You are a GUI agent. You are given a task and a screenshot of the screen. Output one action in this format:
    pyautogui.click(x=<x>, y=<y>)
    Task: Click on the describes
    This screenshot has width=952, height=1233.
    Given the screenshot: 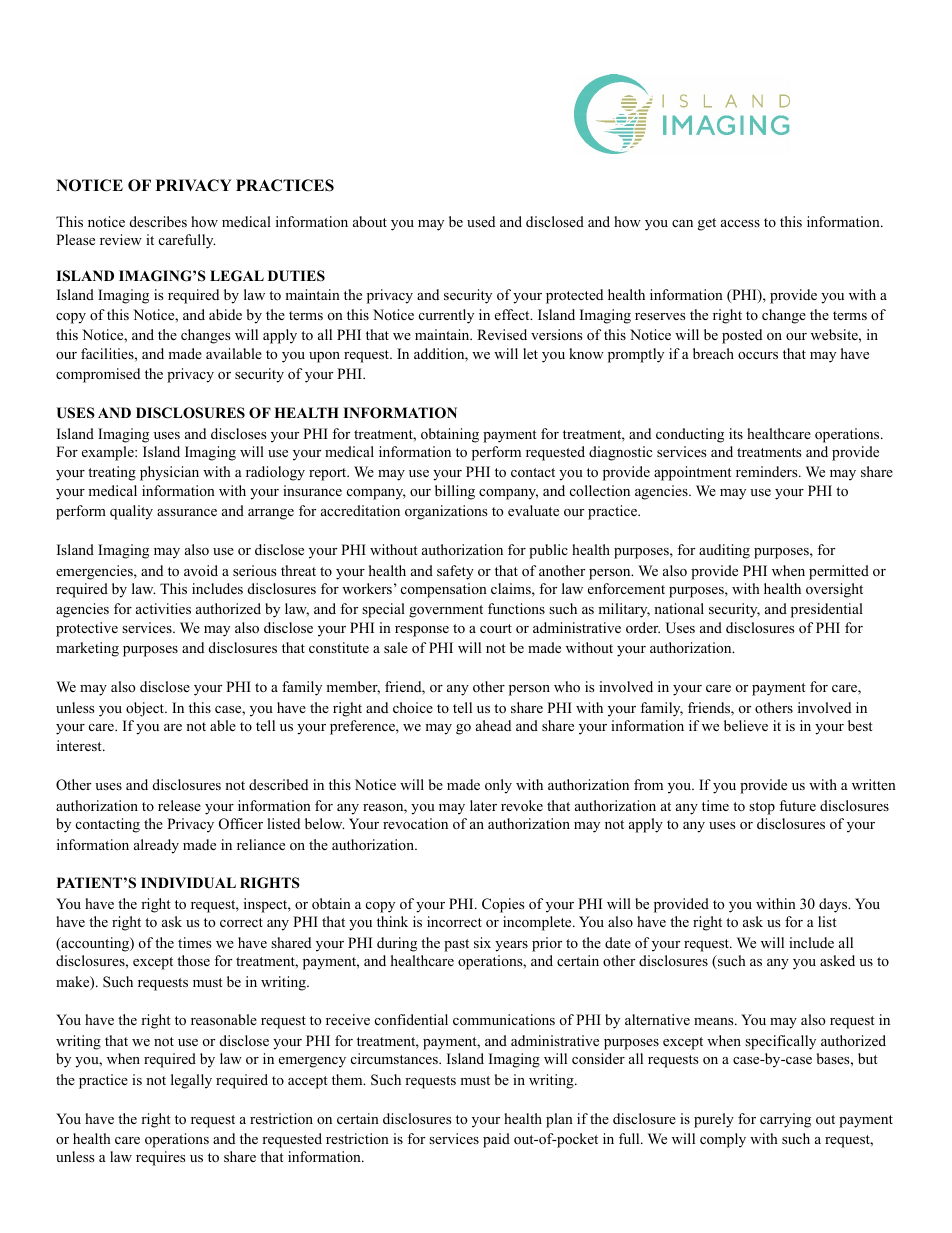 What is the action you would take?
    pyautogui.click(x=158, y=221)
